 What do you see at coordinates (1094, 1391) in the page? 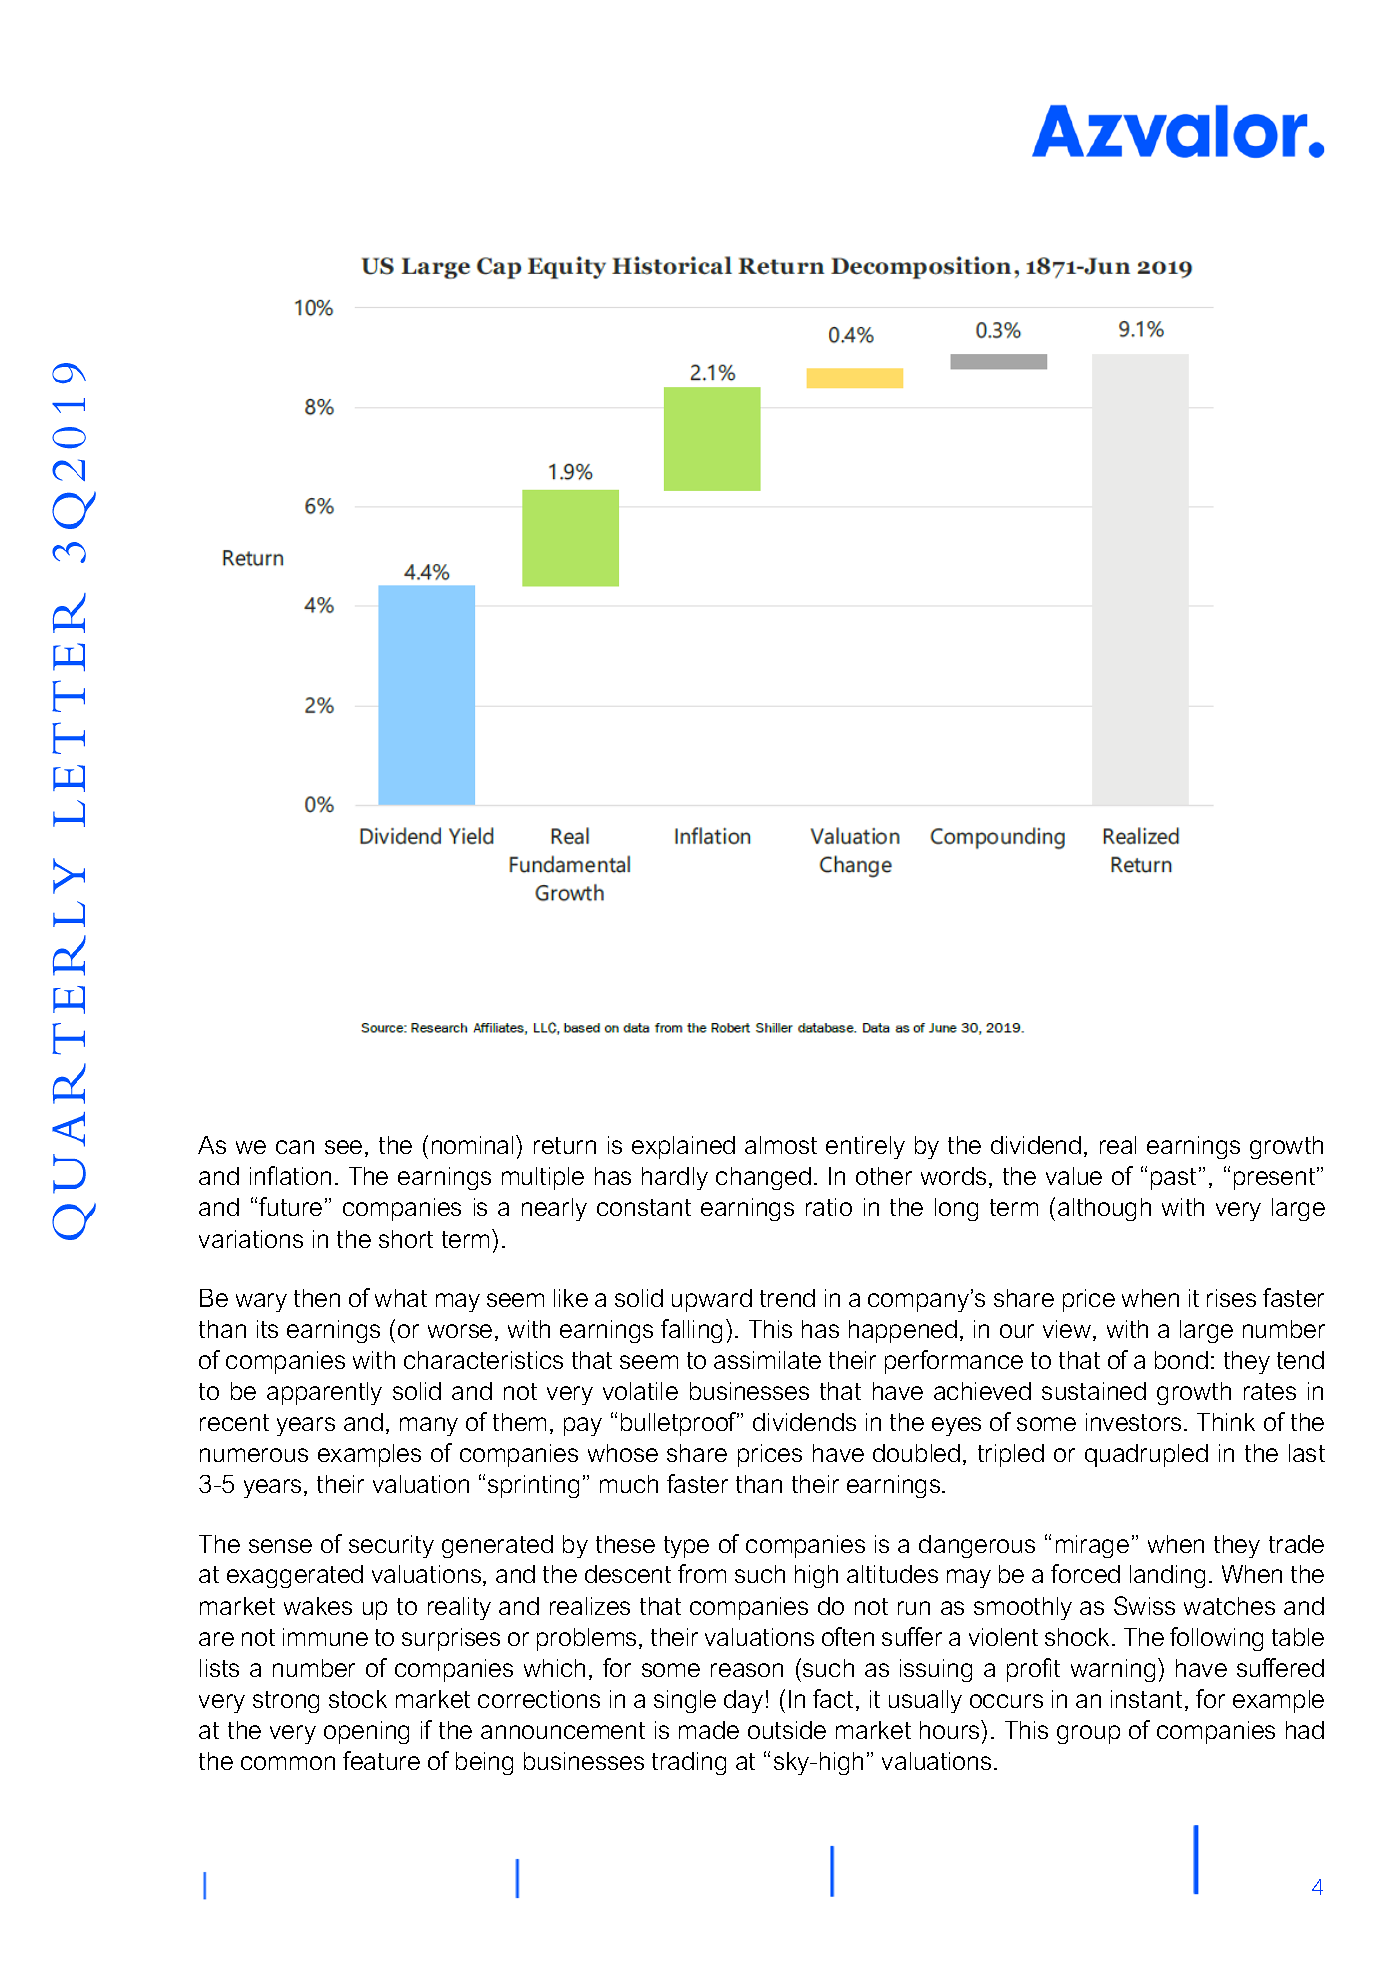
I see `sustained` at bounding box center [1094, 1391].
